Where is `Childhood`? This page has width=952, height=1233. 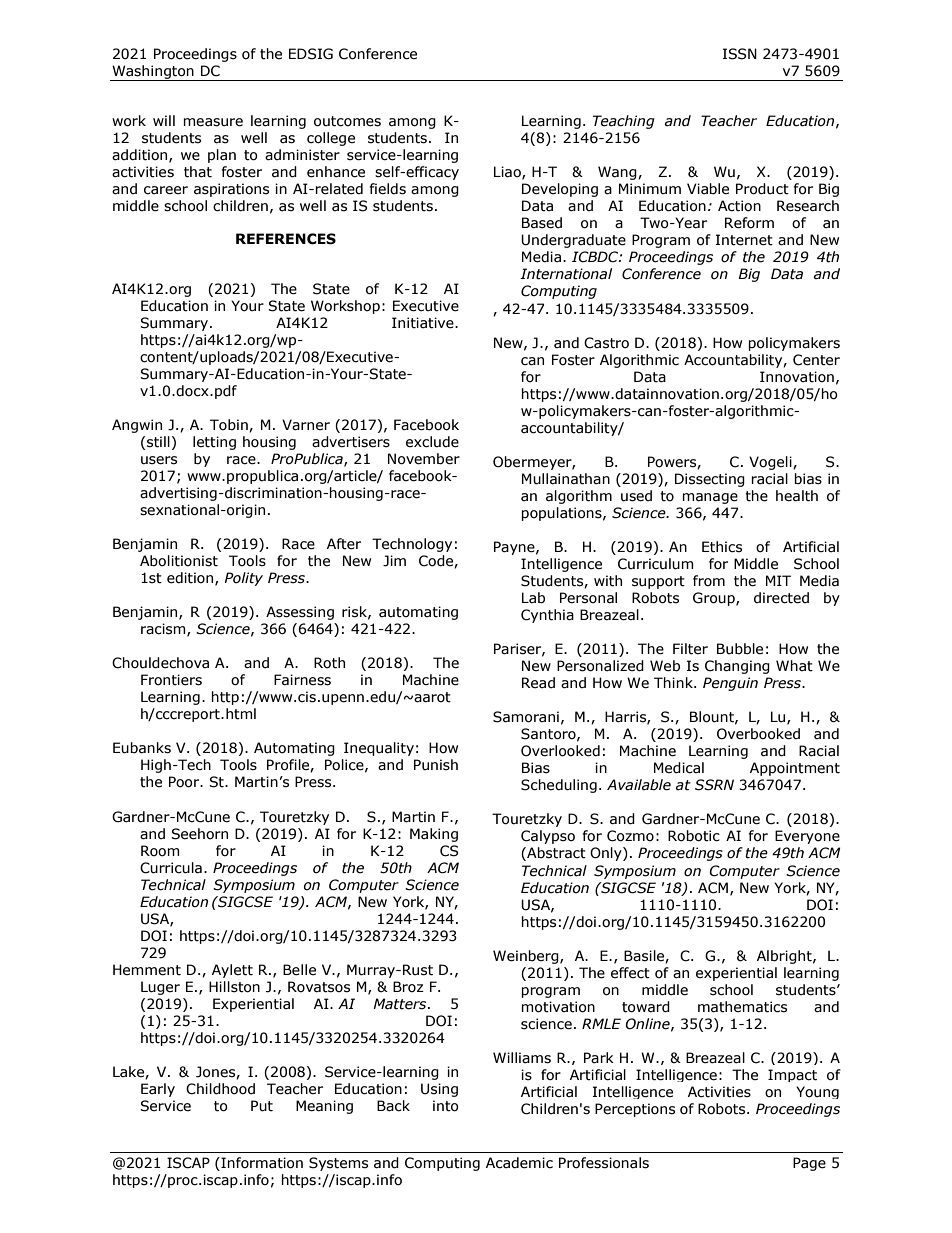 Childhood is located at coordinates (220, 1089).
